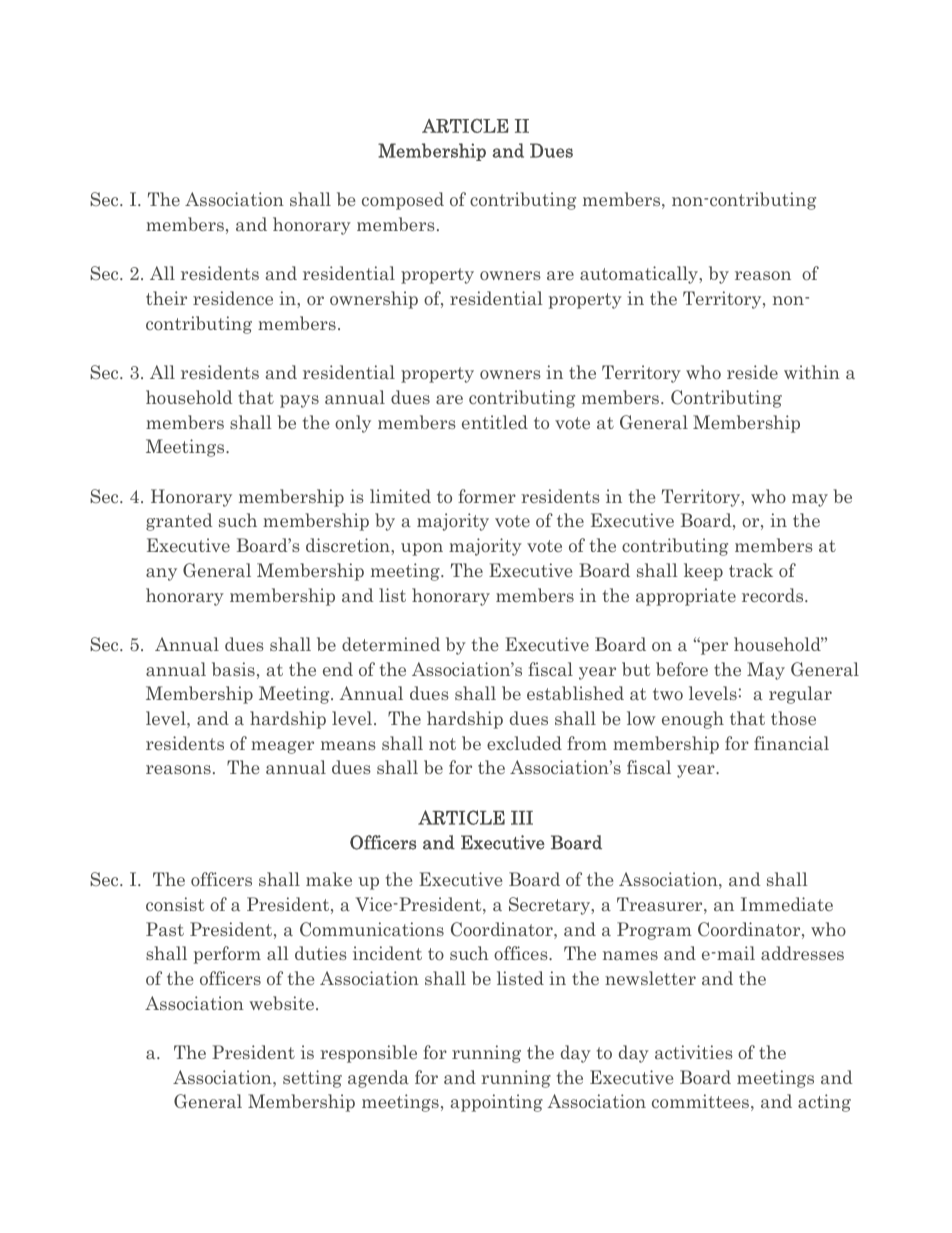 The image size is (952, 1233). I want to click on within, so click(812, 372).
